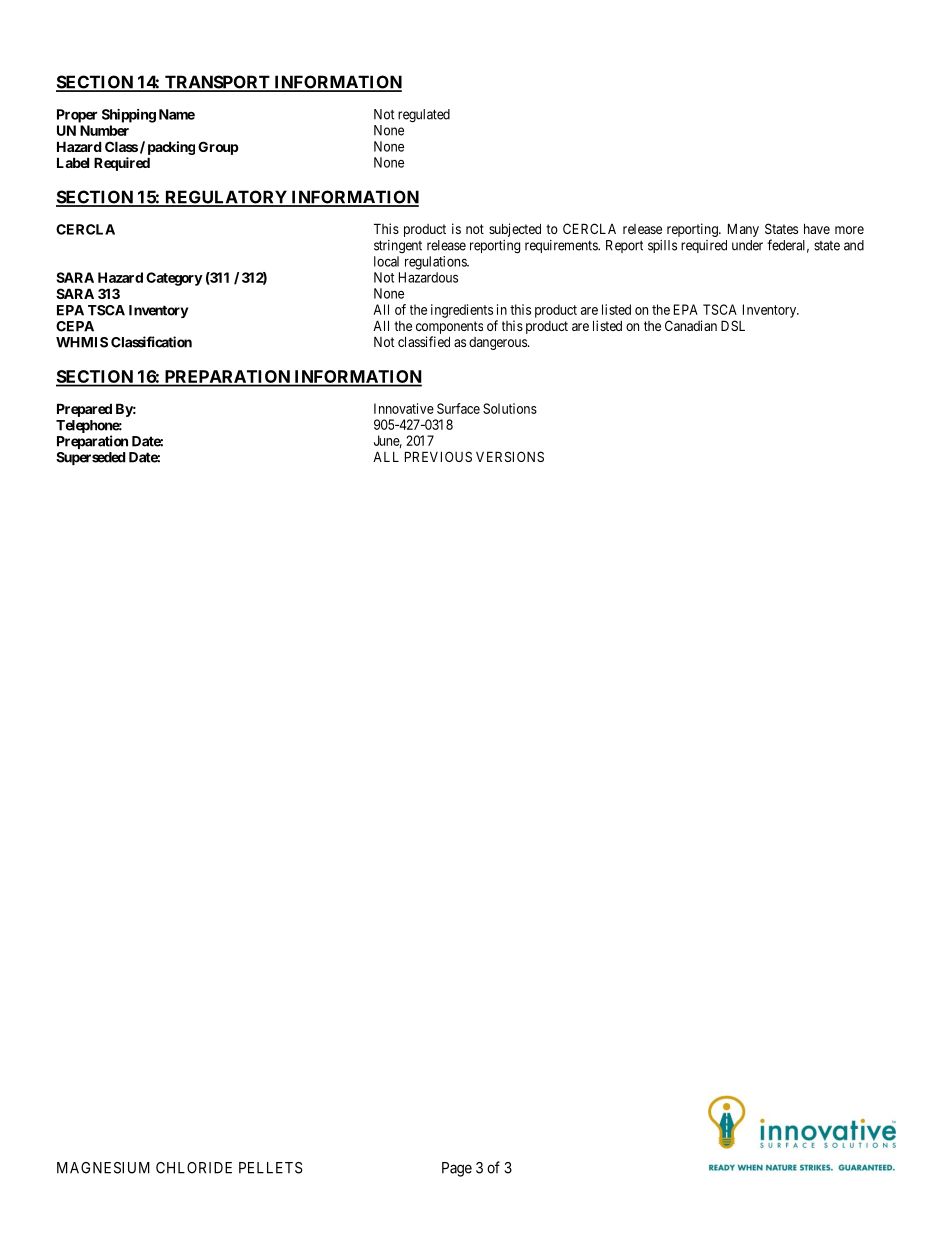 The image size is (952, 1233). Describe the element at coordinates (438, 456) in the screenshot. I see `PREVIOUS` at that location.
